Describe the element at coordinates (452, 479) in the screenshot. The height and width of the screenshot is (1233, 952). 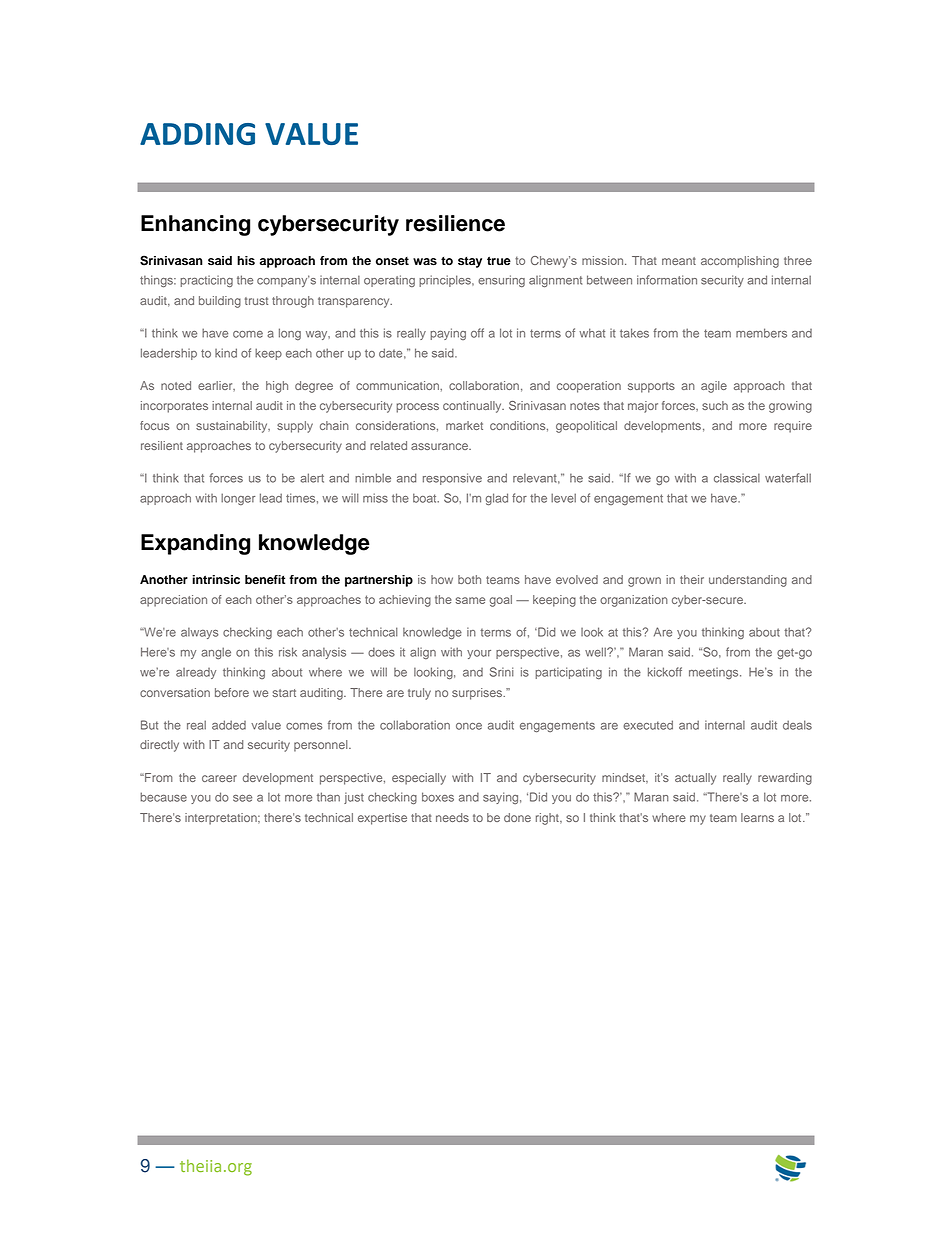
I see `responsive` at that location.
